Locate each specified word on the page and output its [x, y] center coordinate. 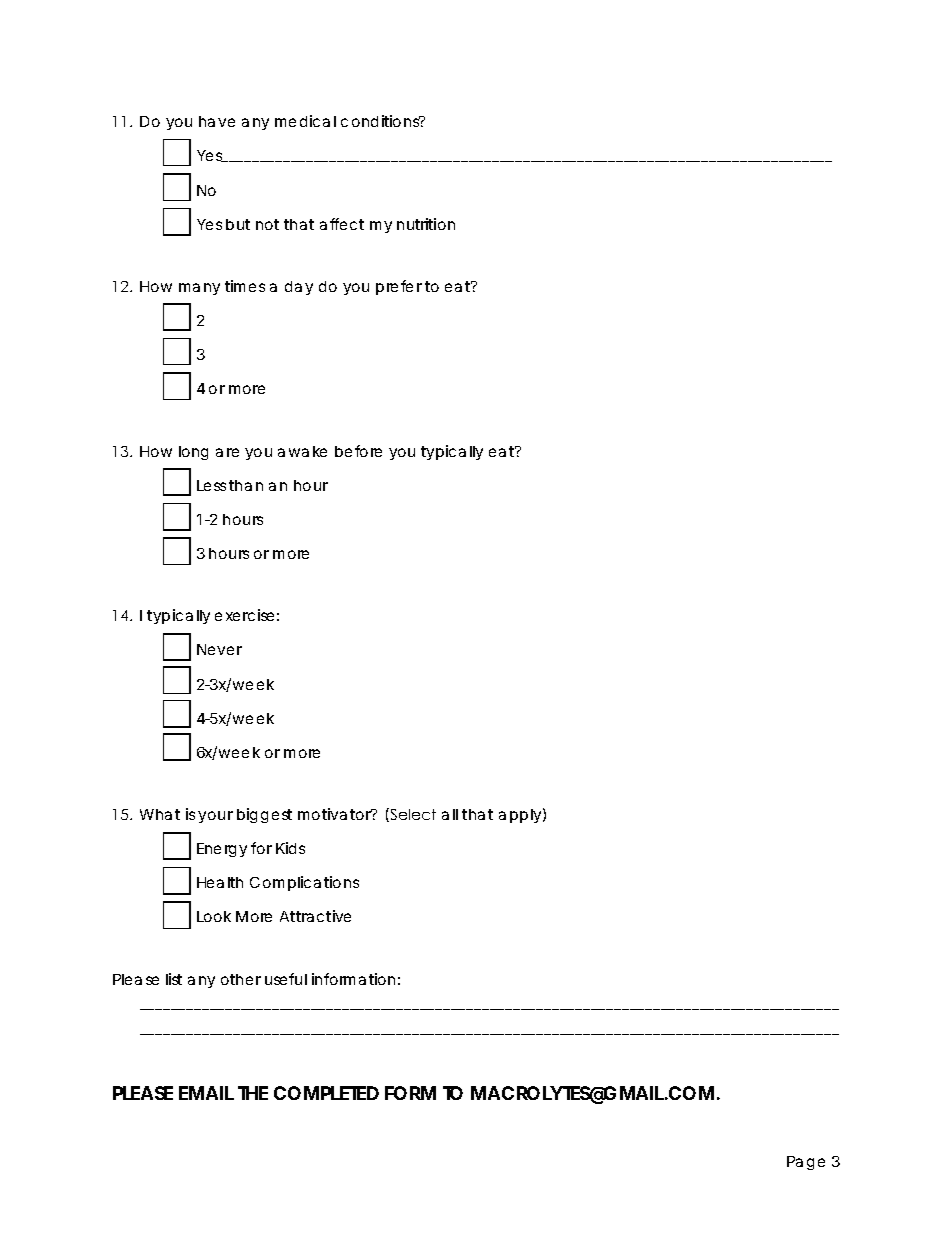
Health [220, 882]
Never [219, 649]
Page [806, 1163]
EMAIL [206, 1093]
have [217, 121]
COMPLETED [326, 1093]
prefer [399, 287]
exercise [244, 615]
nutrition [426, 224]
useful [286, 979]
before [358, 451]
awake [302, 451]
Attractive [315, 916]
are [227, 452]
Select [412, 815]
